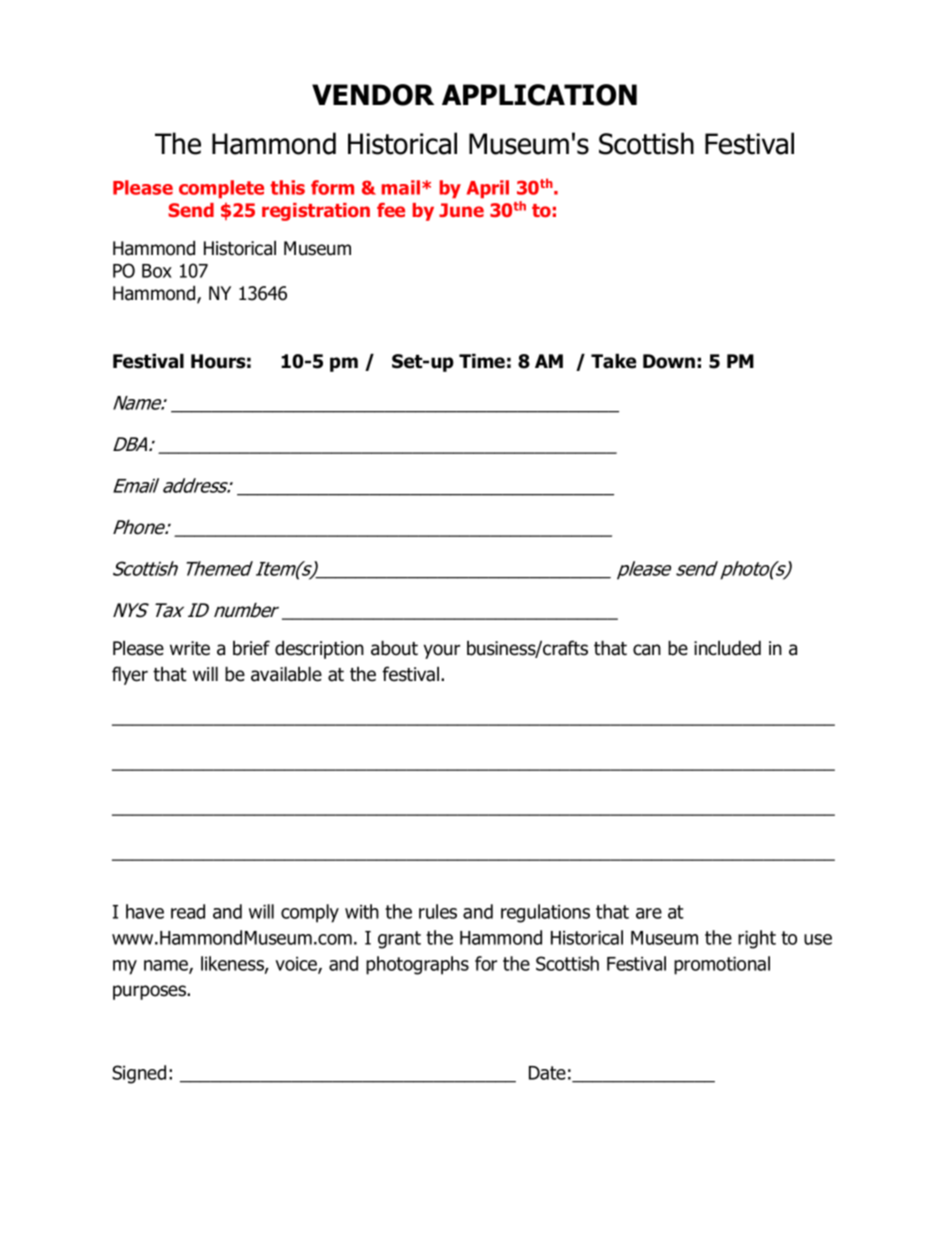 The image size is (952, 1233). What do you see at coordinates (221, 189) in the page?
I see `complete` at bounding box center [221, 189].
